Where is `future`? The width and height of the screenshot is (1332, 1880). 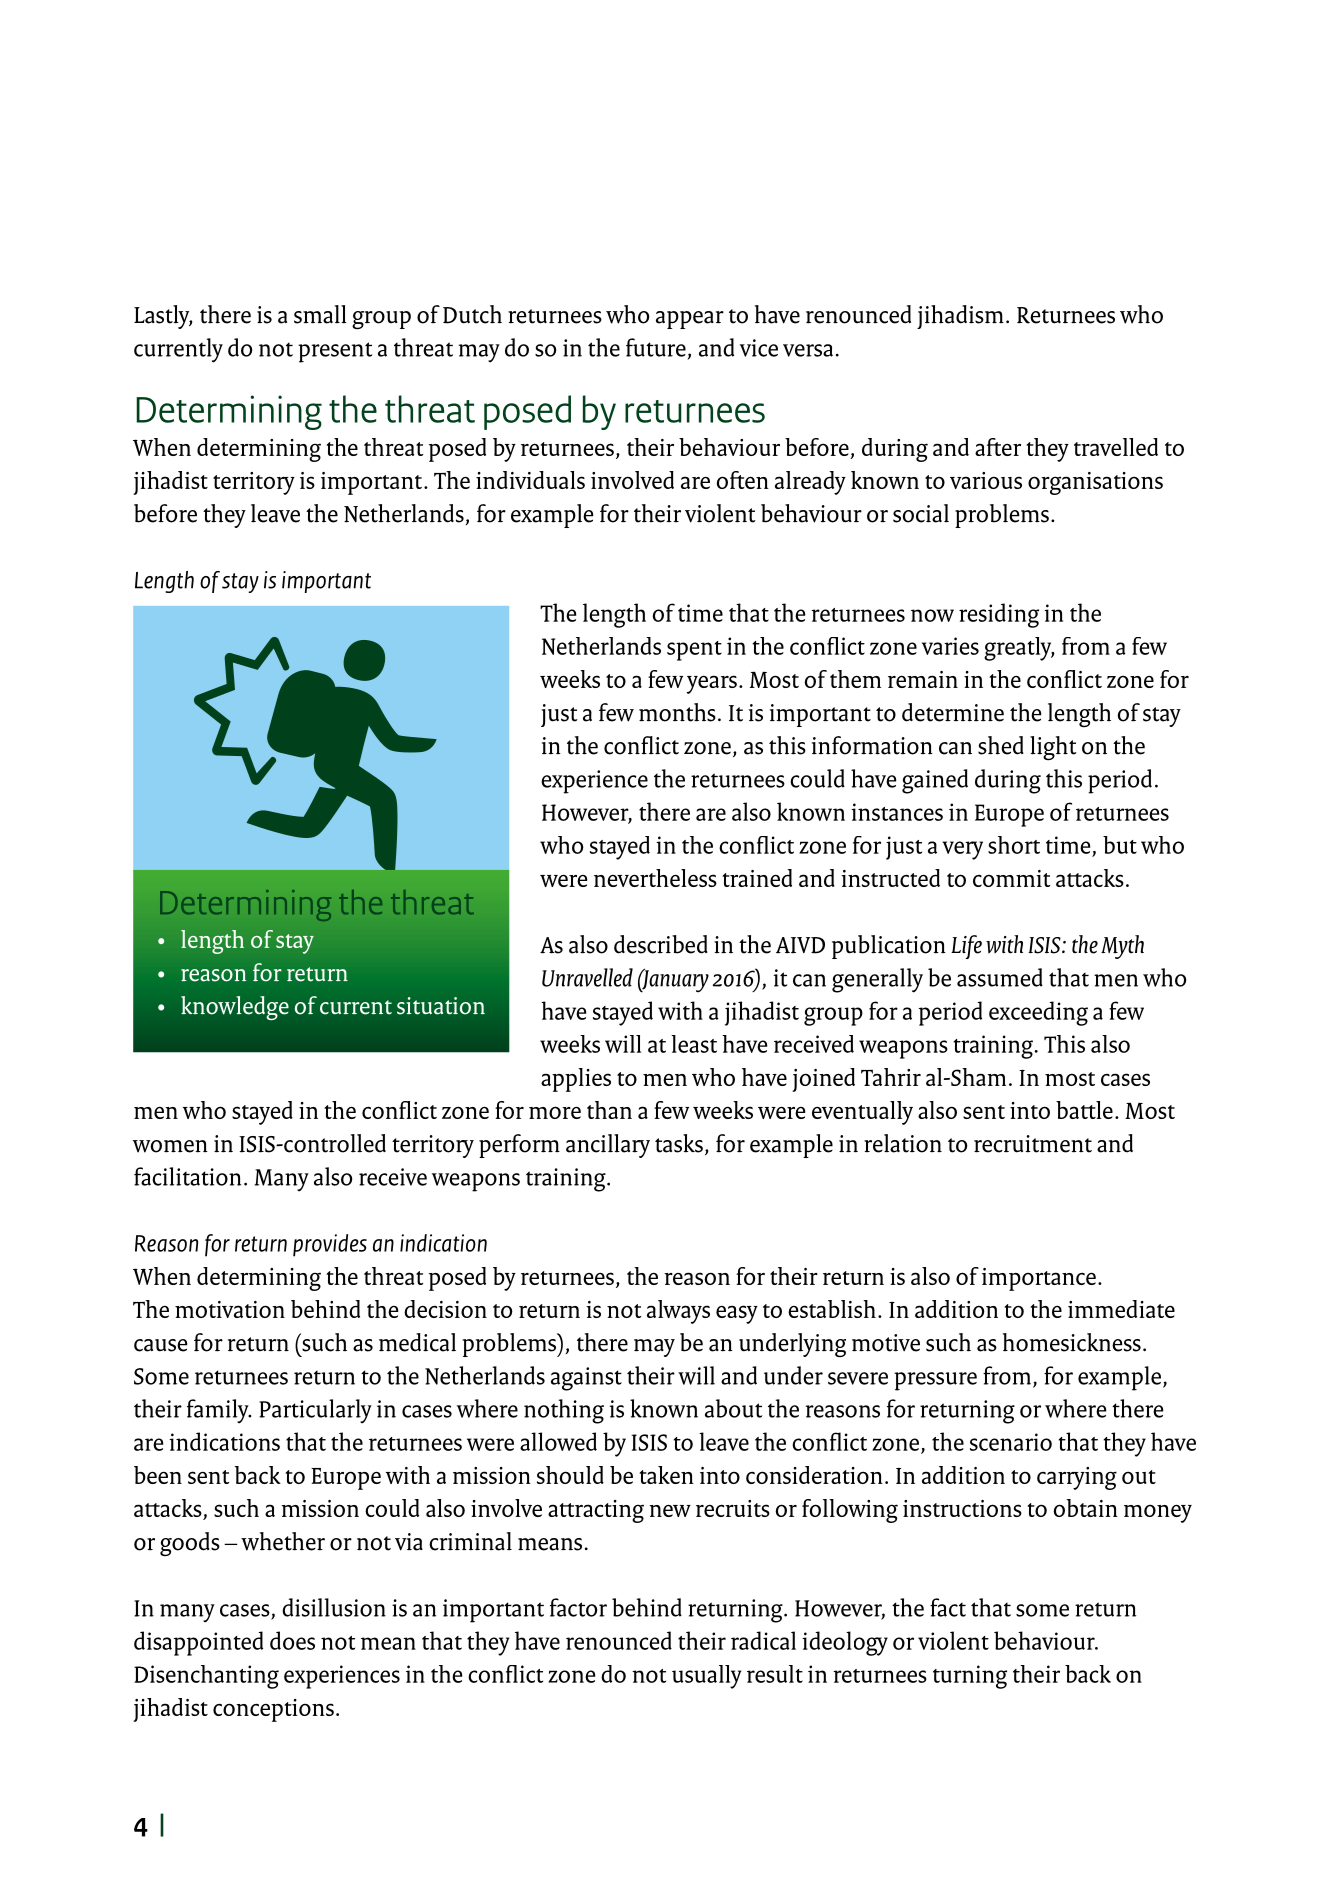
future is located at coordinates (656, 347).
